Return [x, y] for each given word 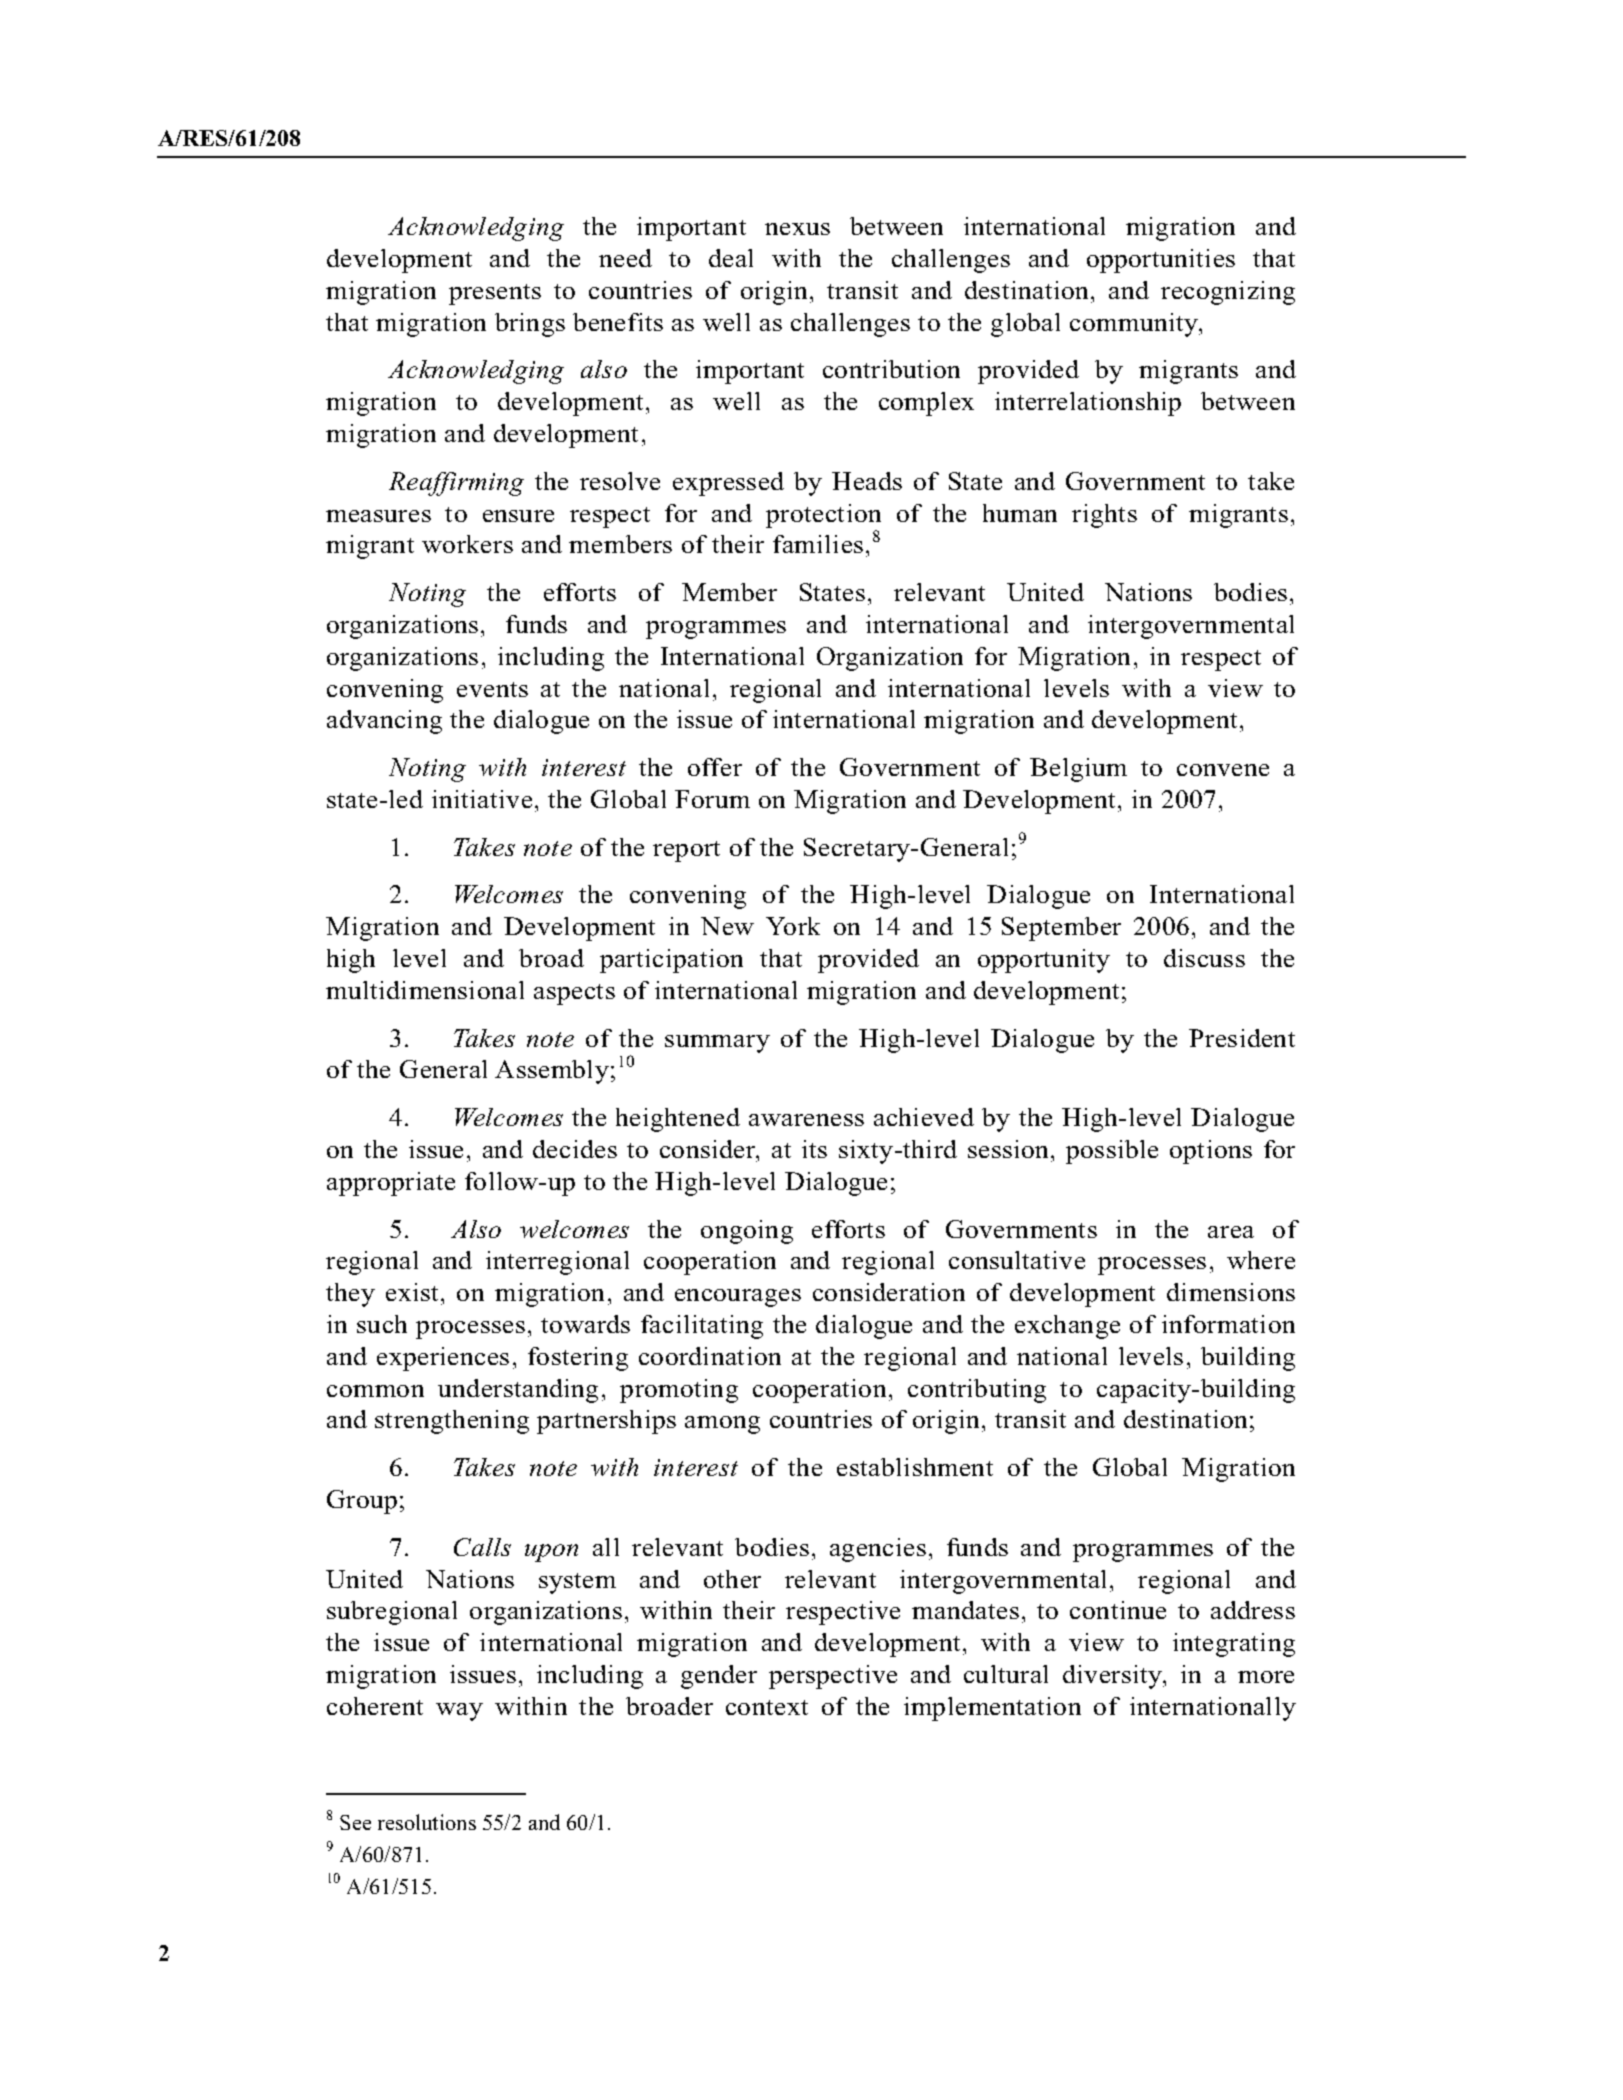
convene [1223, 770]
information [1228, 1324]
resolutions [427, 1822]
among [722, 1425]
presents [495, 294]
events [492, 689]
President [1242, 1038]
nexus [797, 229]
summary [717, 1044]
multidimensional [425, 990]
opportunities [1161, 261]
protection [823, 516]
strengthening [452, 1422]
